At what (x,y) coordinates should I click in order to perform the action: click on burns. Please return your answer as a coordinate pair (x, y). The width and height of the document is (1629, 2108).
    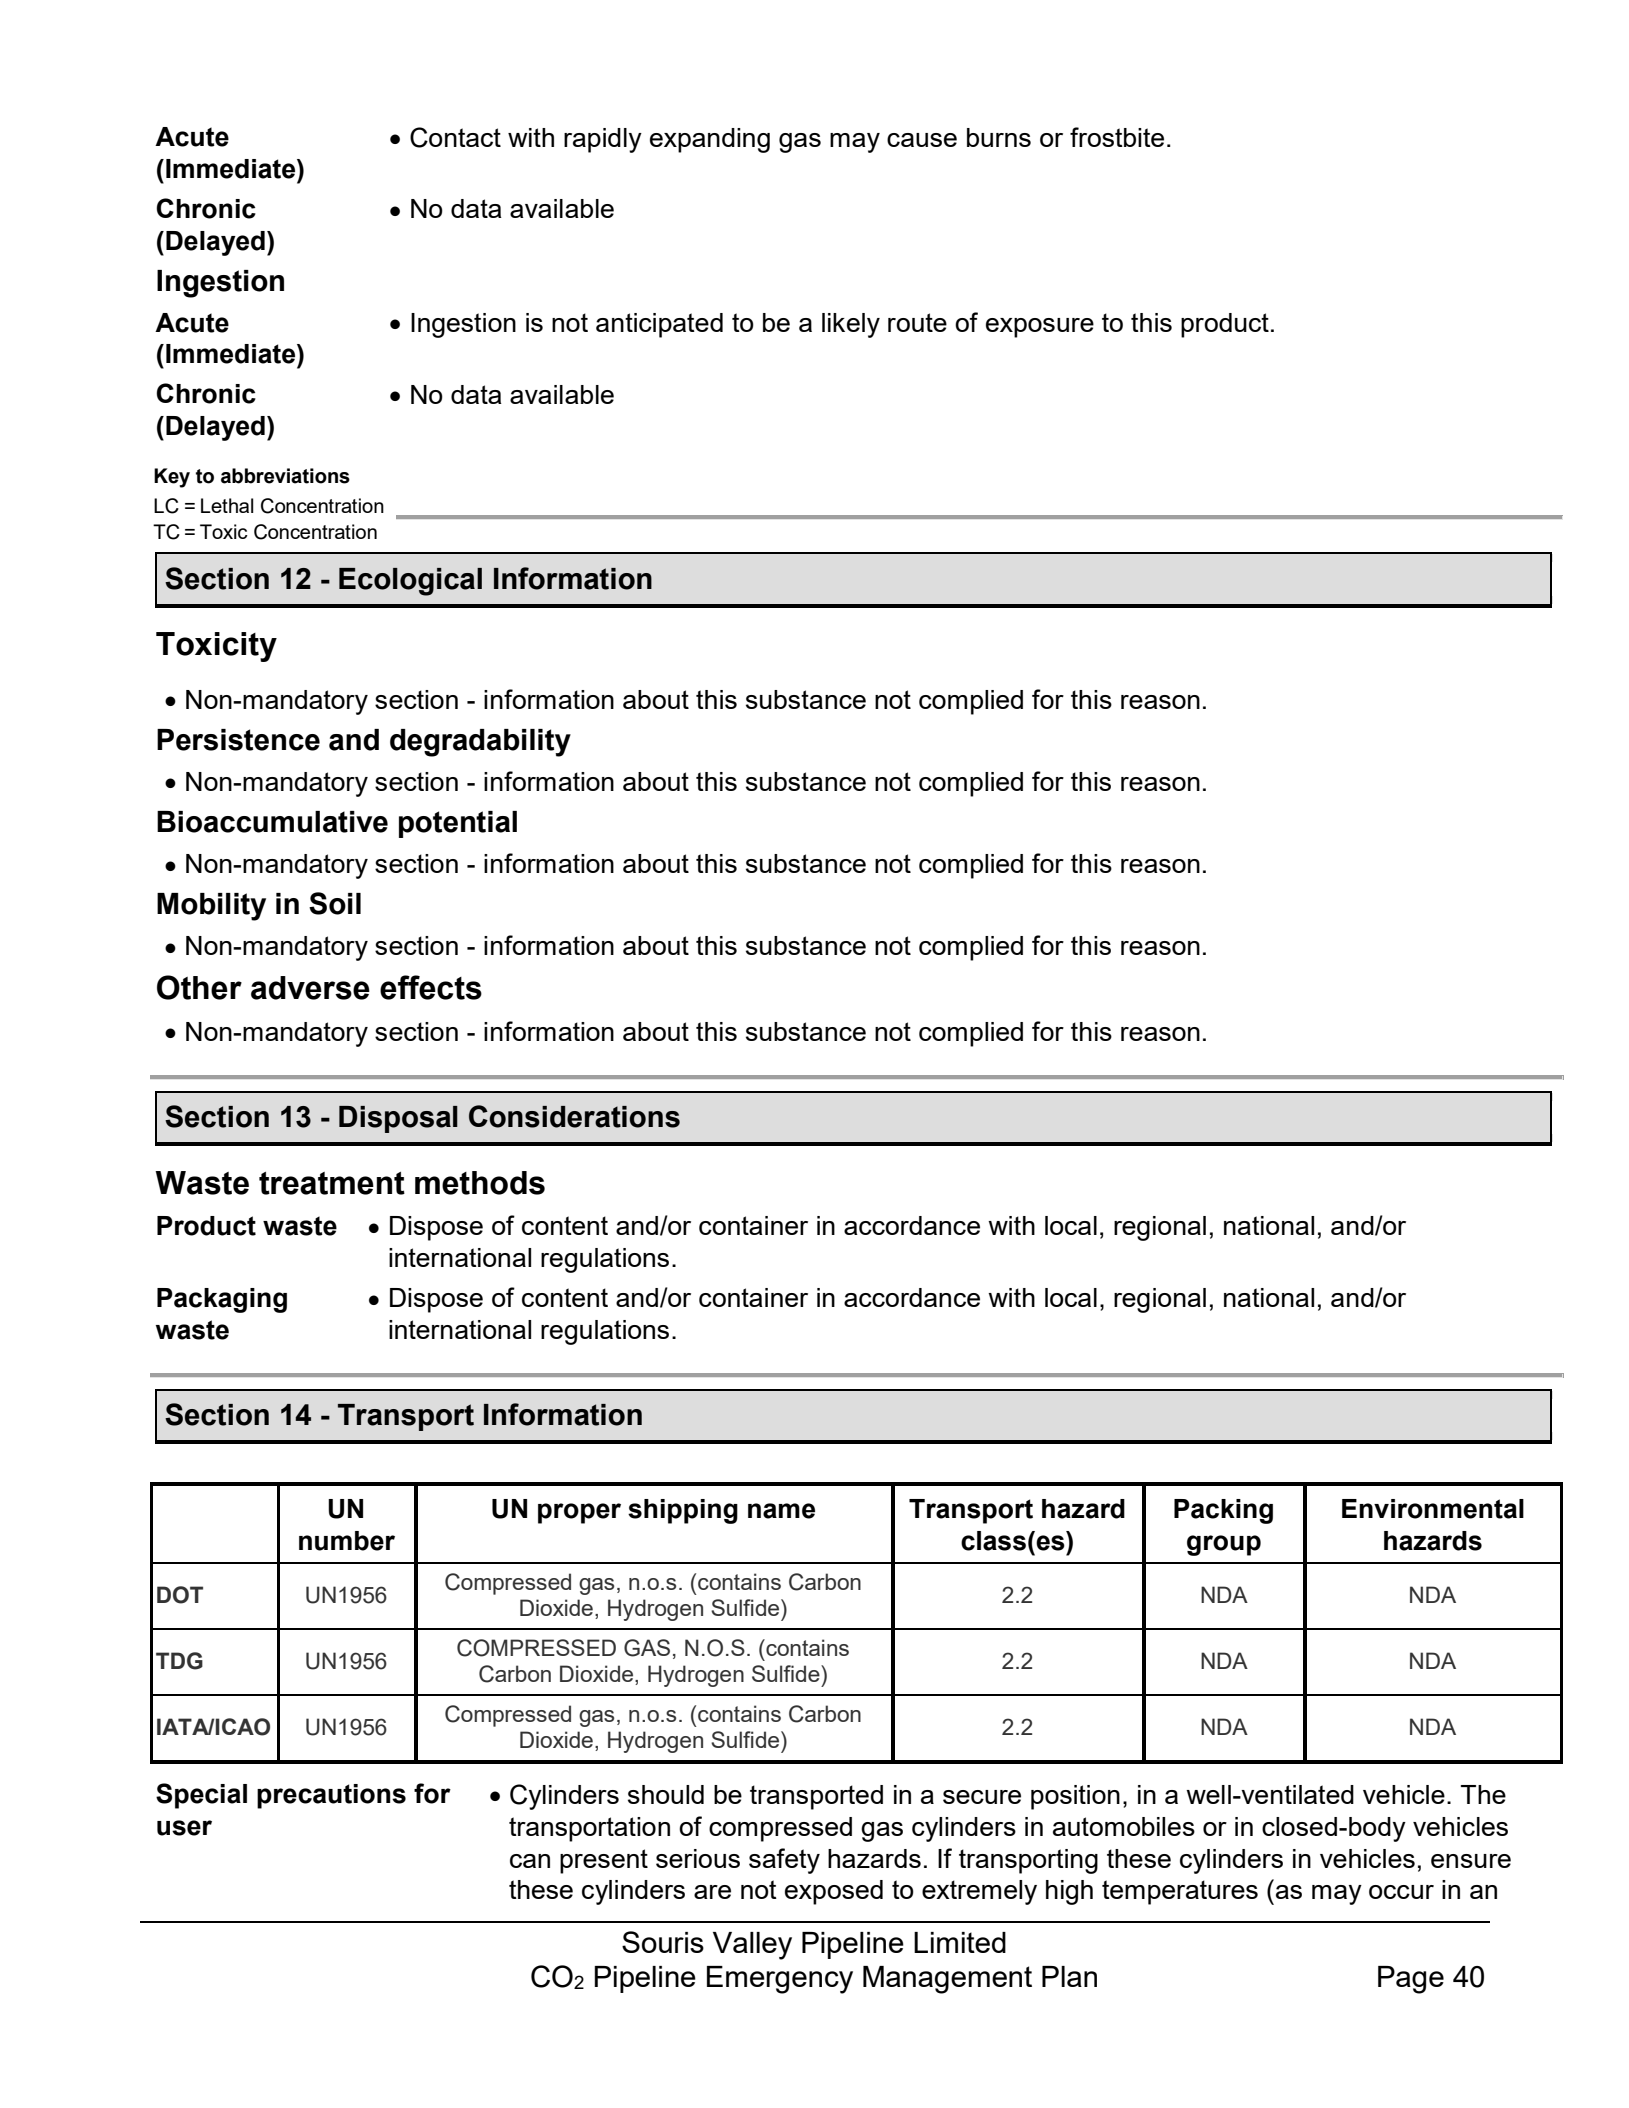
    Looking at the image, I should click on (999, 137).
